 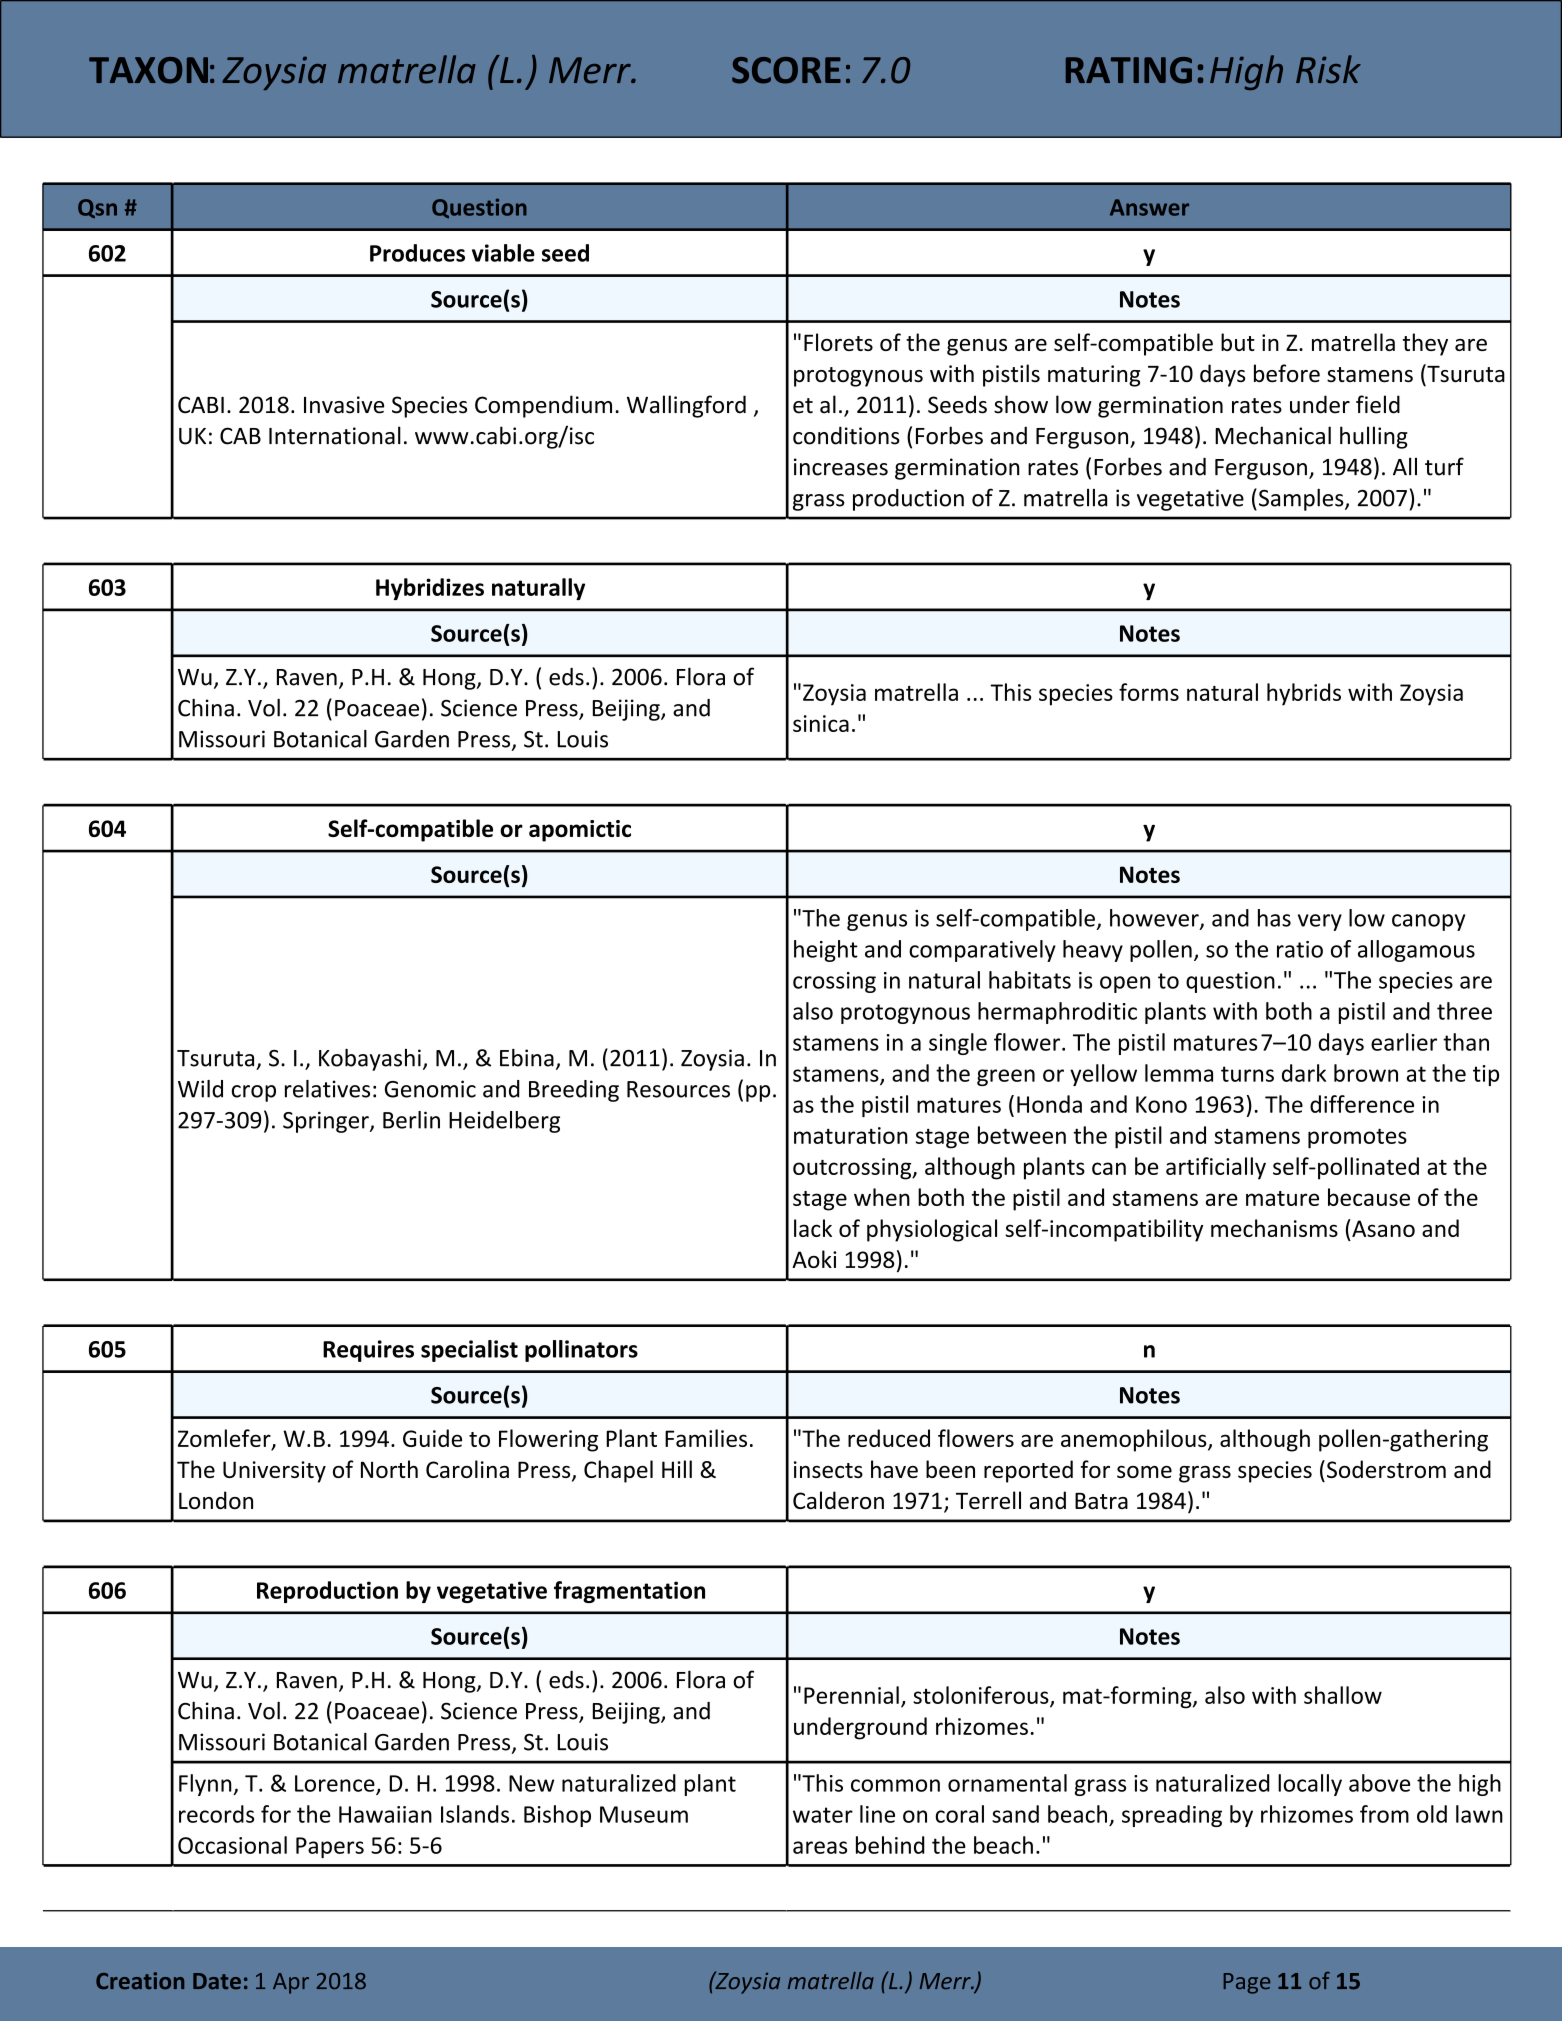 I want to click on TAXON, so click(x=148, y=70).
